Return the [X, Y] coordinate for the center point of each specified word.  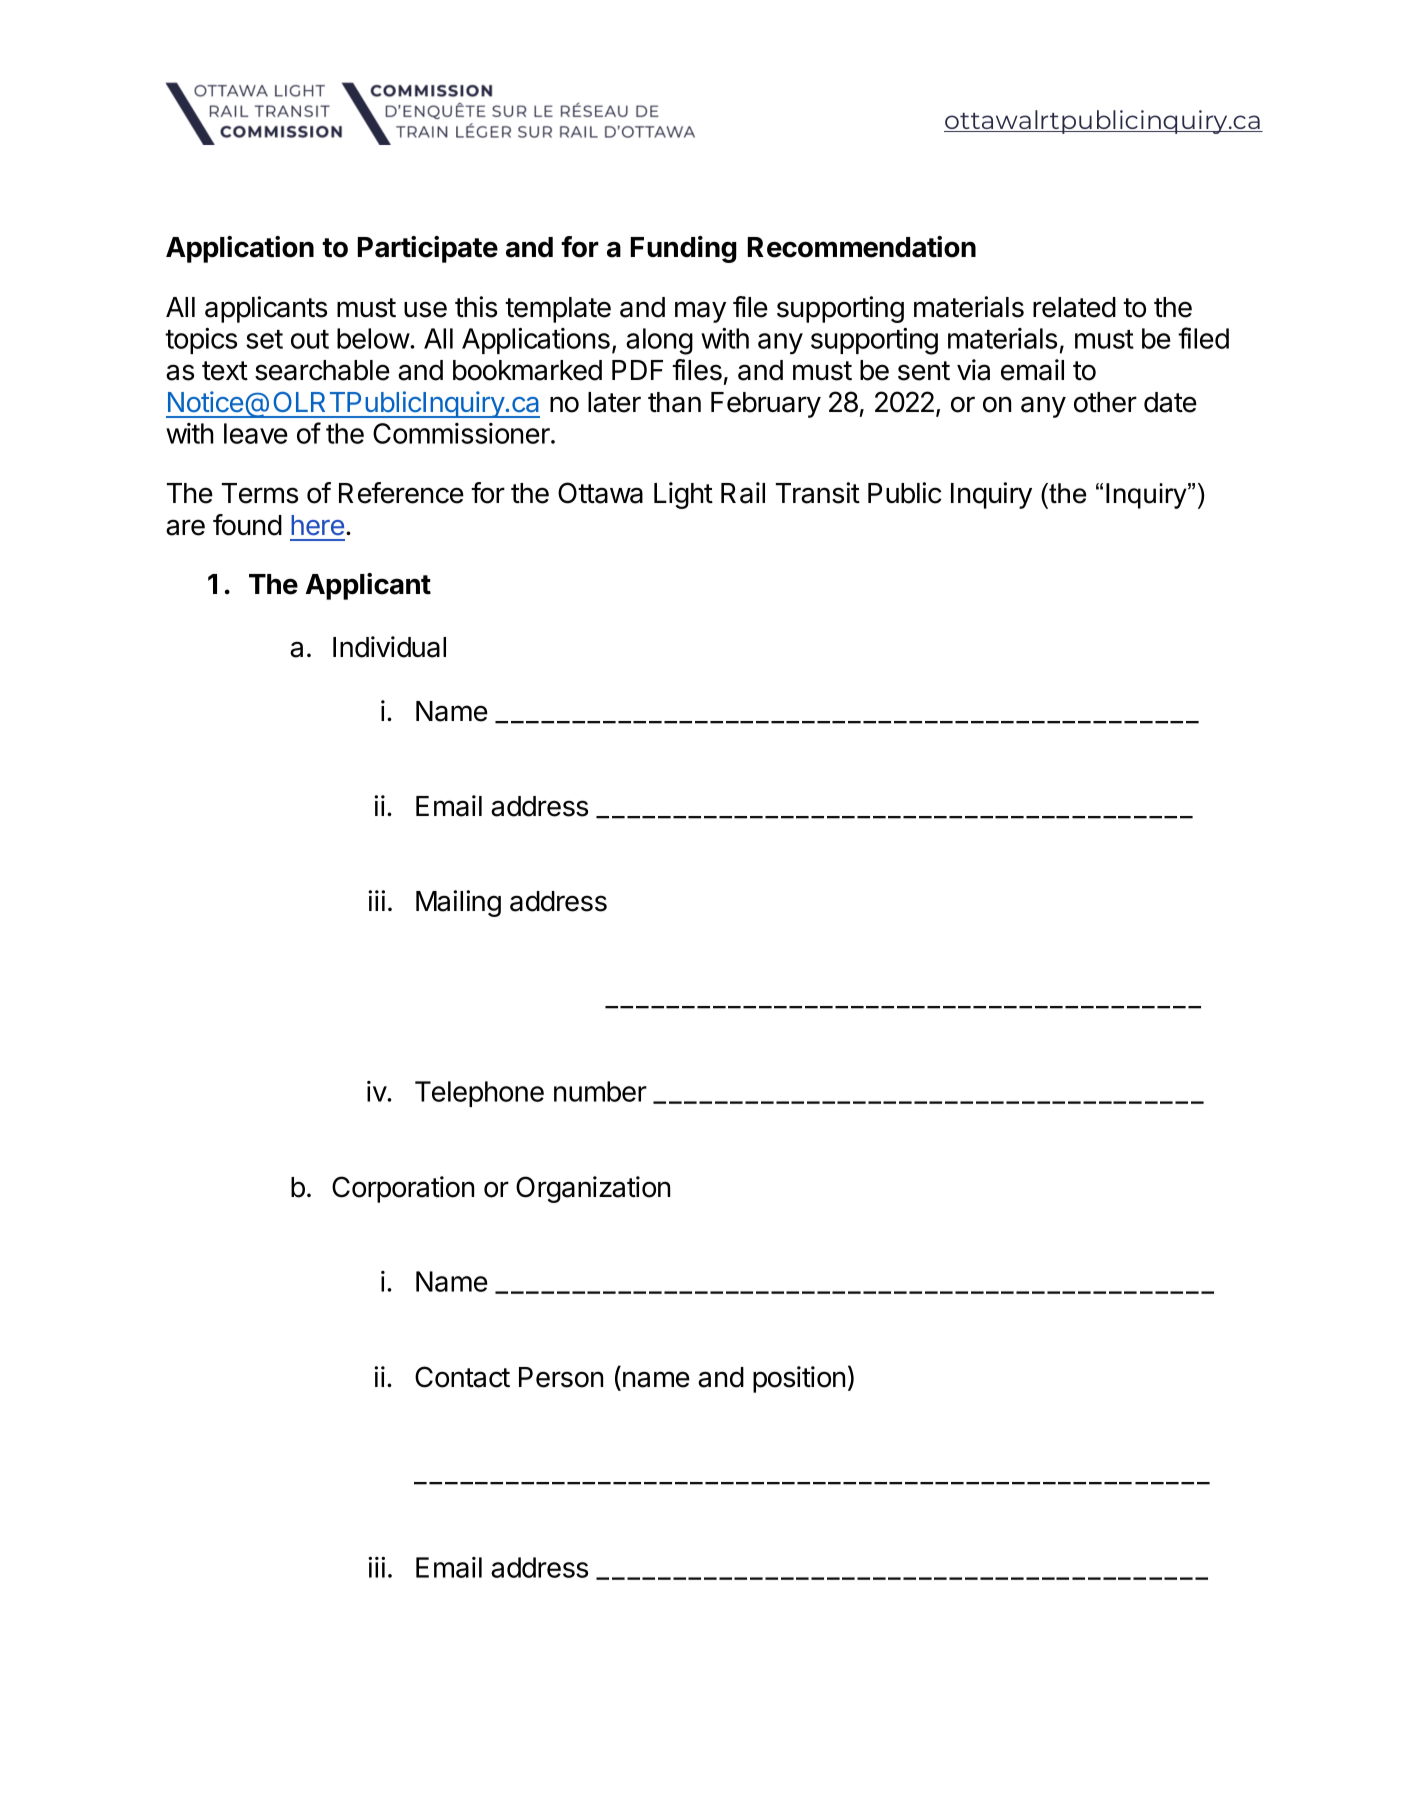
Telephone [479, 1094]
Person [561, 1377]
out [310, 339]
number [600, 1091]
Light [683, 495]
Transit [818, 493]
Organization [593, 1189]
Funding [684, 249]
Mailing [458, 903]
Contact [462, 1377]
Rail [743, 493]
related [1074, 307]
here [317, 525]
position [799, 1379]
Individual [389, 647]
